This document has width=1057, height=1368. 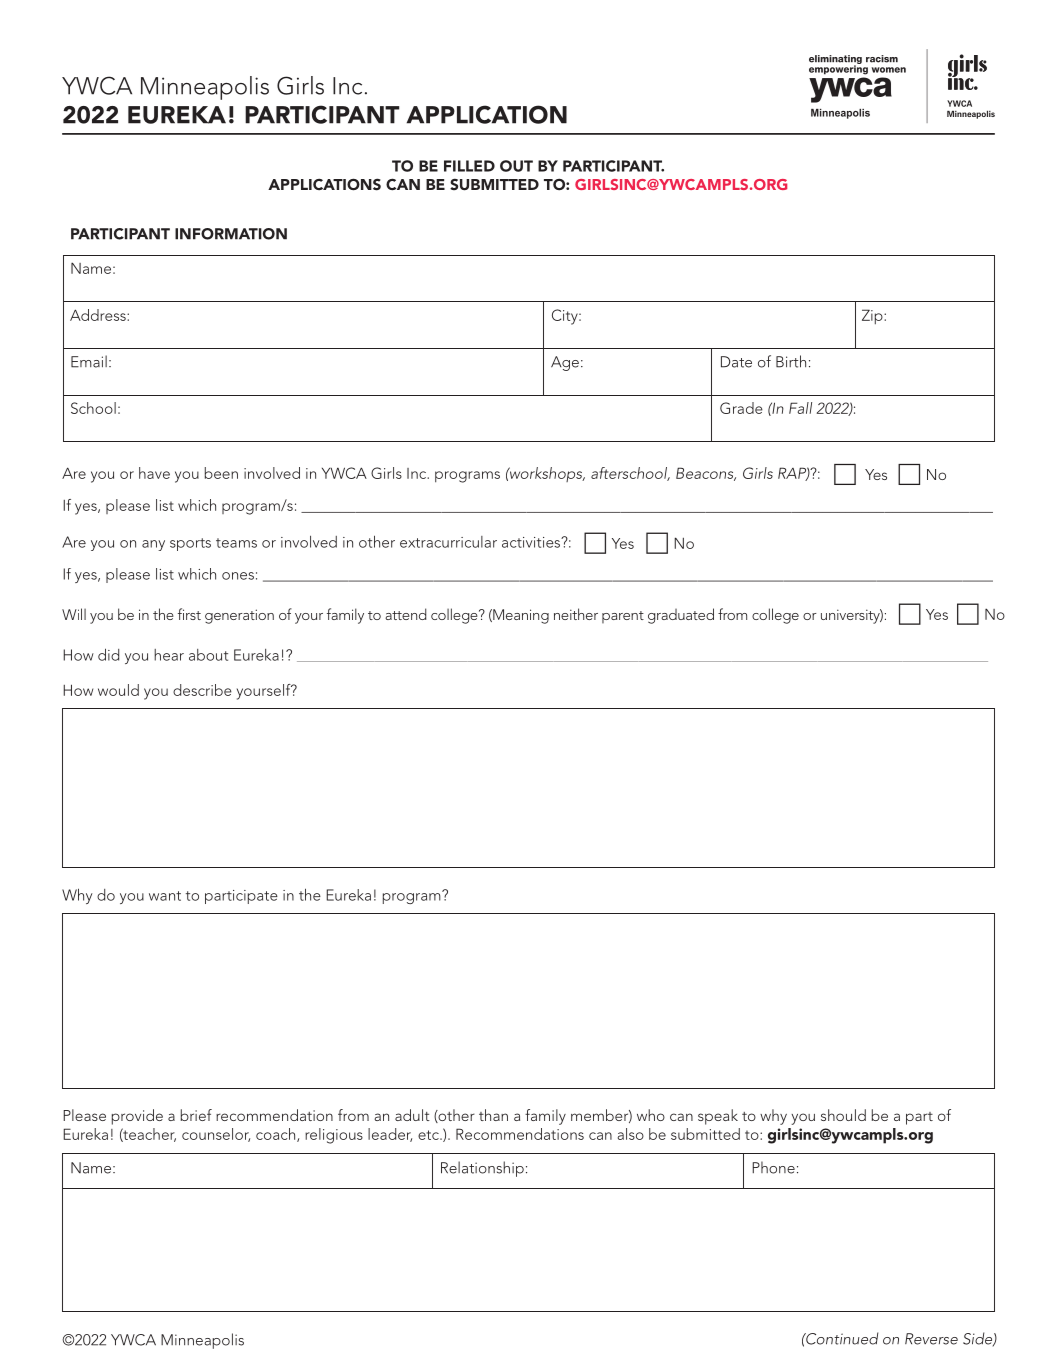 I want to click on neither, so click(x=576, y=614).
